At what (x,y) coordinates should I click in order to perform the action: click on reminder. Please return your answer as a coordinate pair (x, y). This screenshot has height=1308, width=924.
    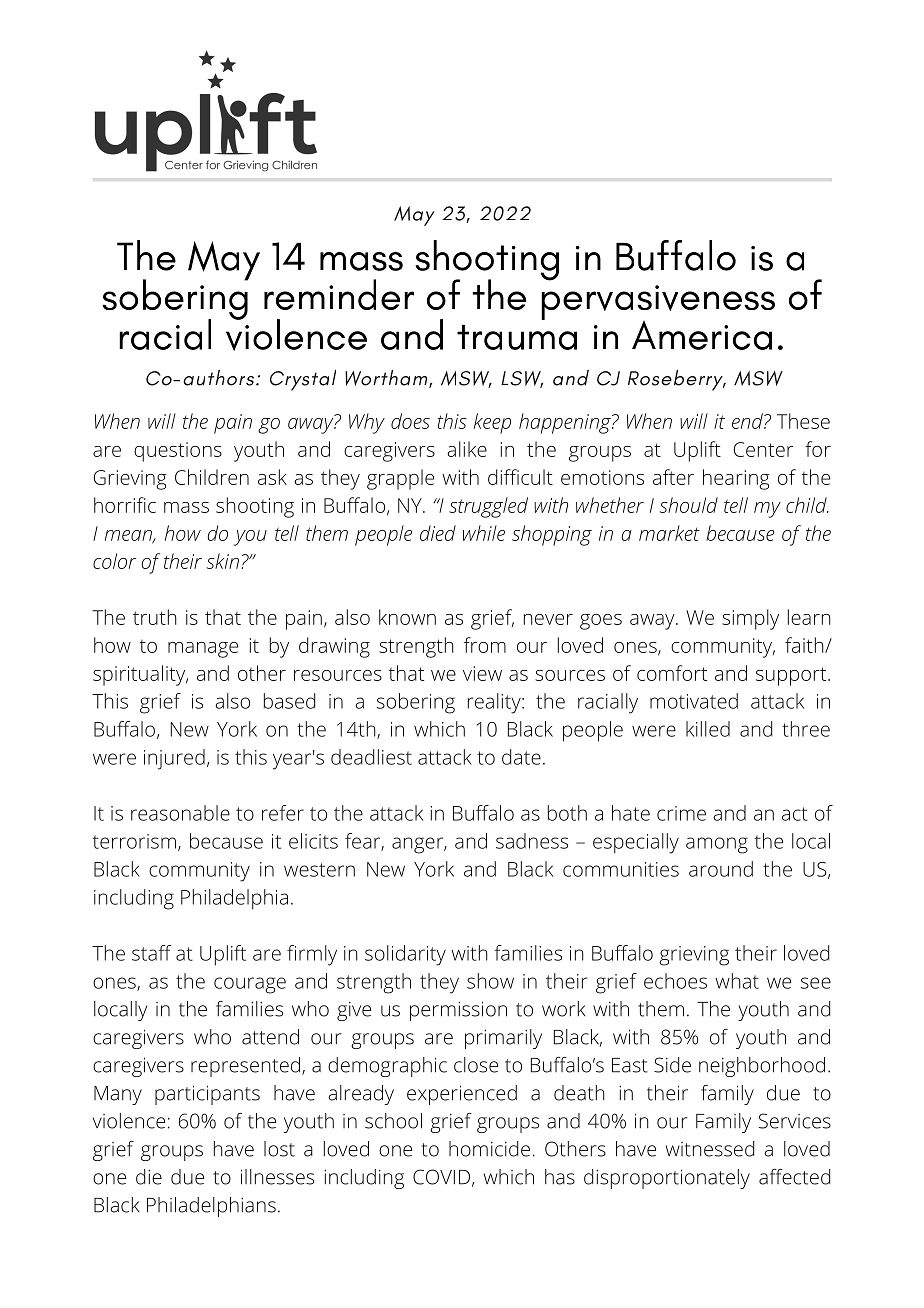
    Looking at the image, I should click on (339, 294).
